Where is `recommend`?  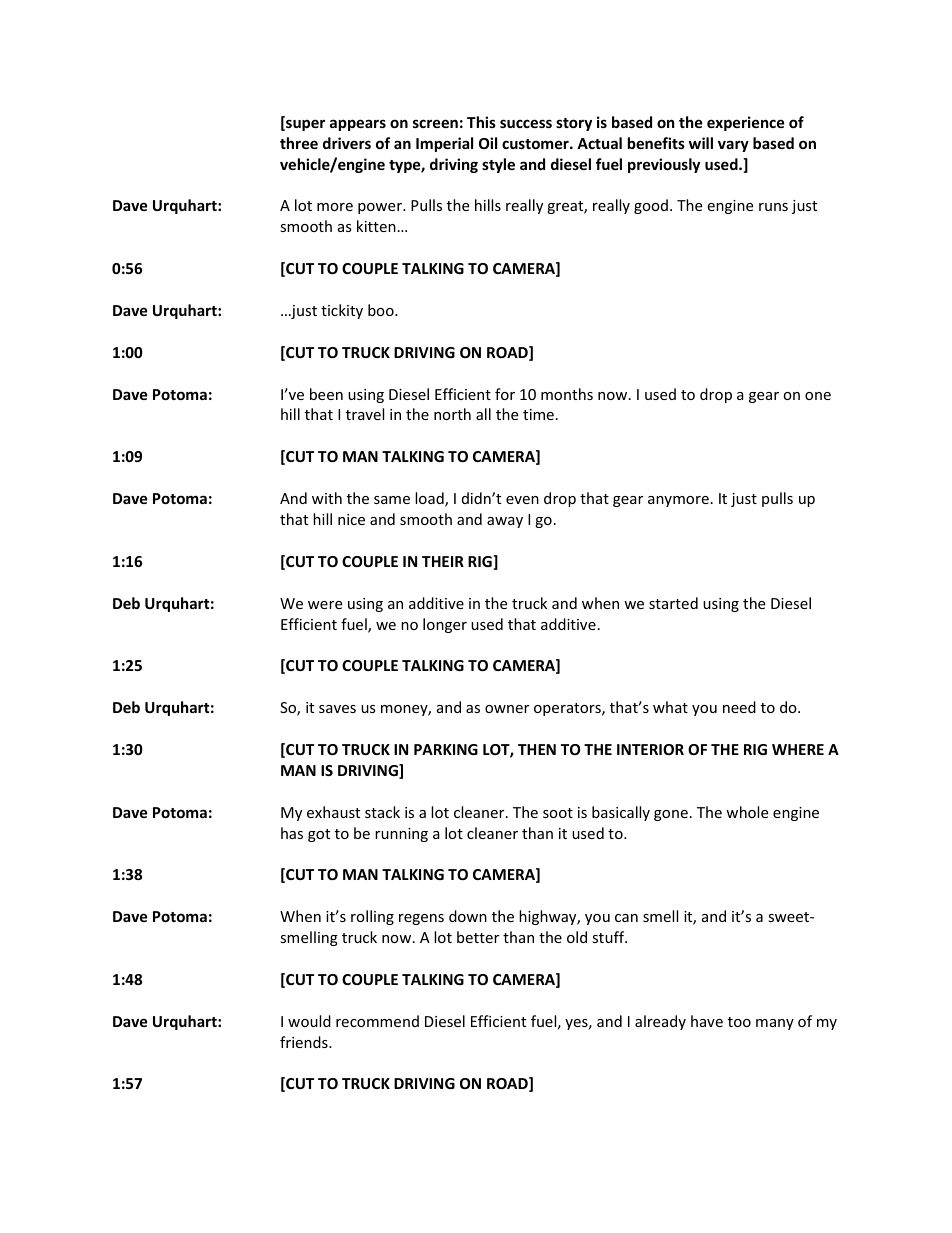
recommend is located at coordinates (377, 1021).
